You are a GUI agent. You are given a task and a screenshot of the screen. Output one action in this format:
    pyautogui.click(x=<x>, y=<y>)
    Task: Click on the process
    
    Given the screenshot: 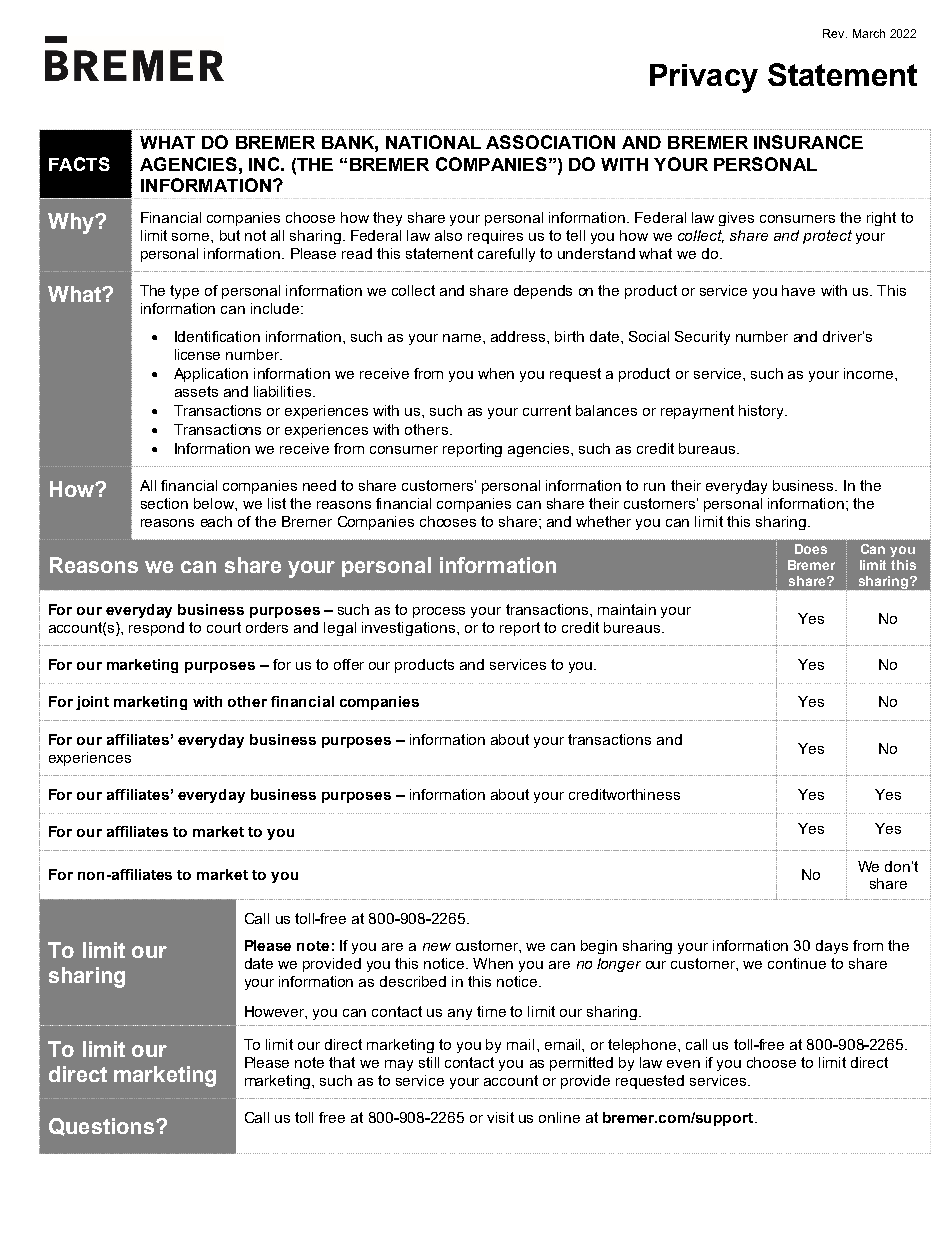 What is the action you would take?
    pyautogui.click(x=439, y=612)
